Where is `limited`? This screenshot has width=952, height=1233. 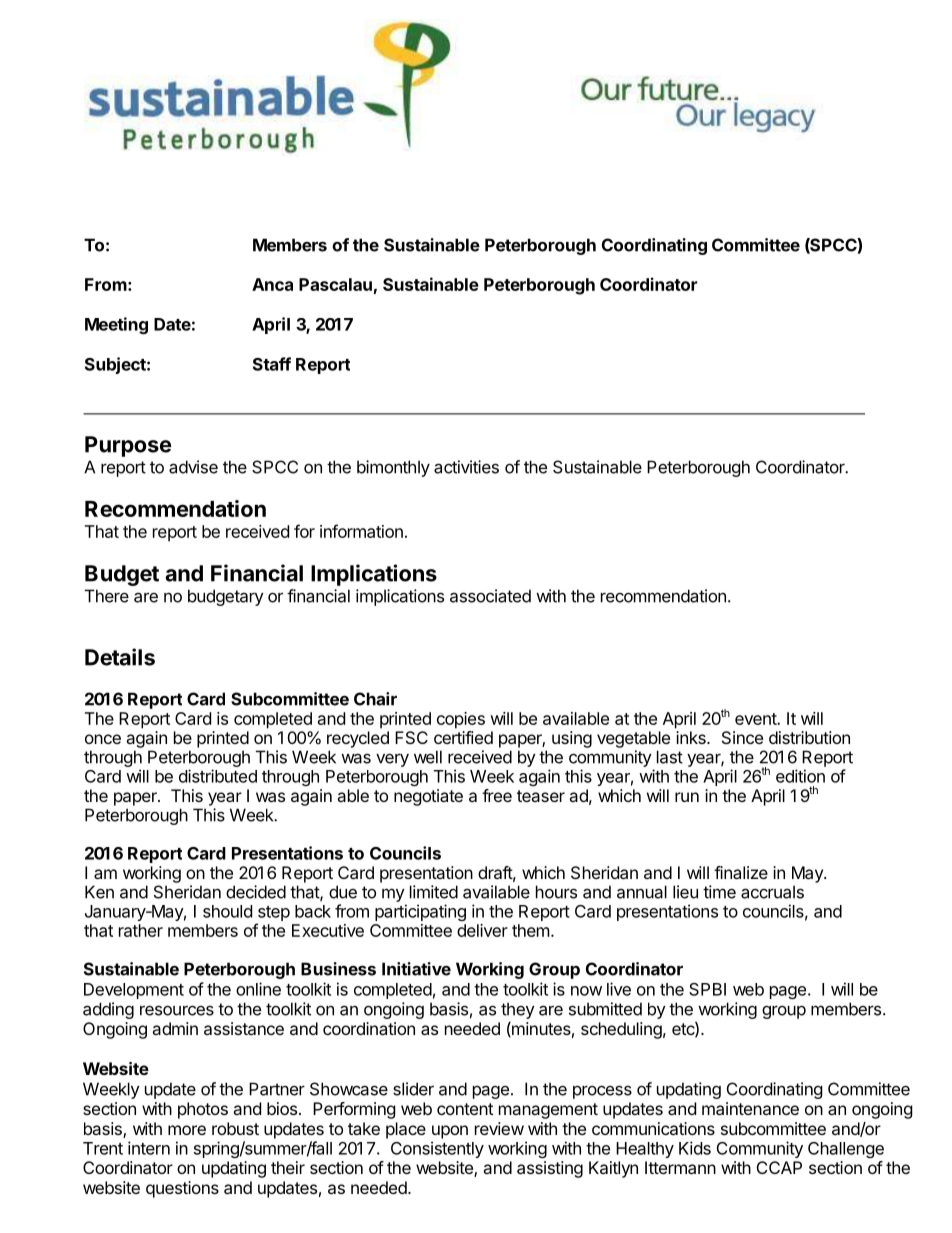 limited is located at coordinates (434, 892).
